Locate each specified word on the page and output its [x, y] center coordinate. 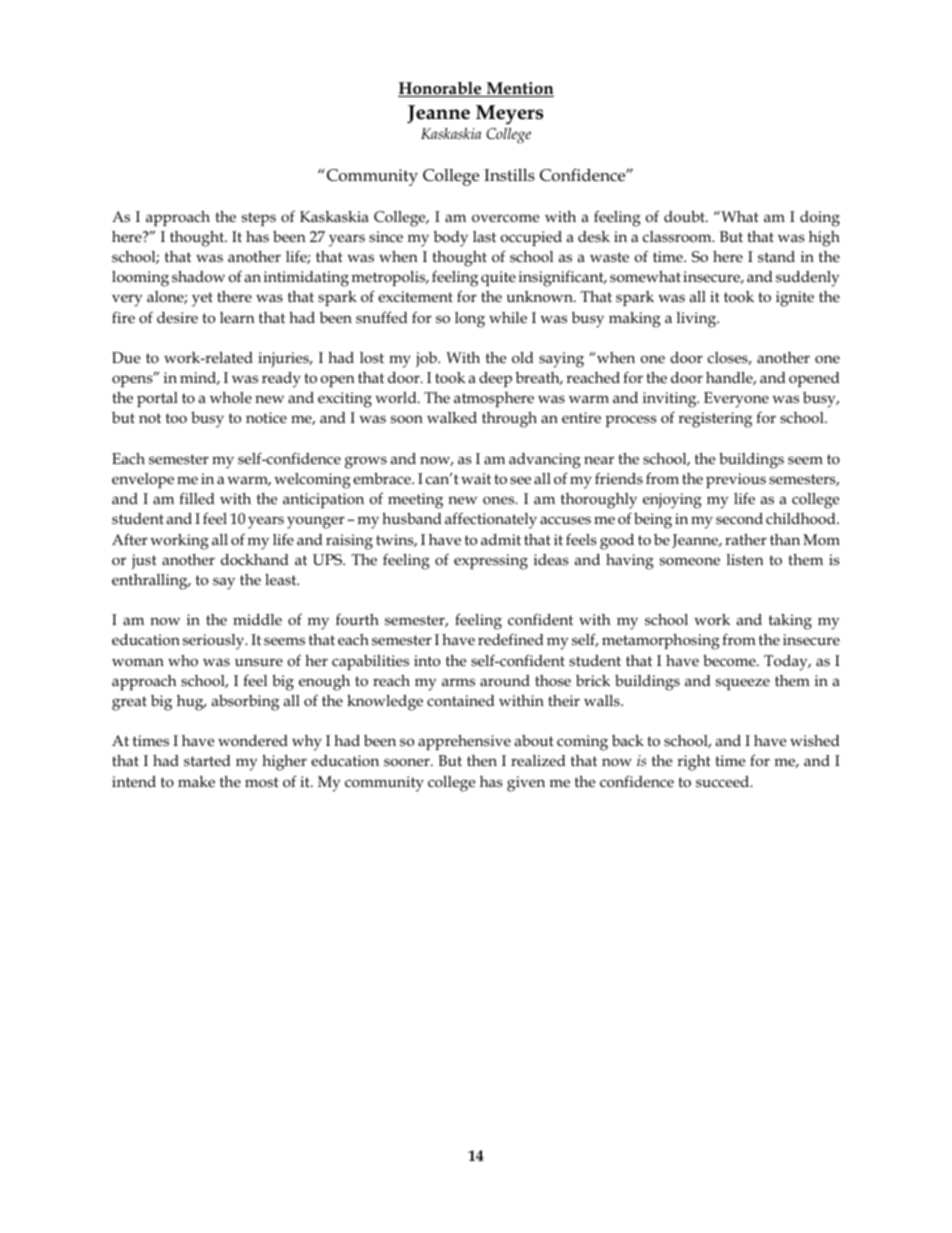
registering [715, 420]
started [207, 760]
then [482, 760]
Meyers [509, 115]
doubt [685, 217]
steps [259, 219]
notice [266, 417]
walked [452, 417]
